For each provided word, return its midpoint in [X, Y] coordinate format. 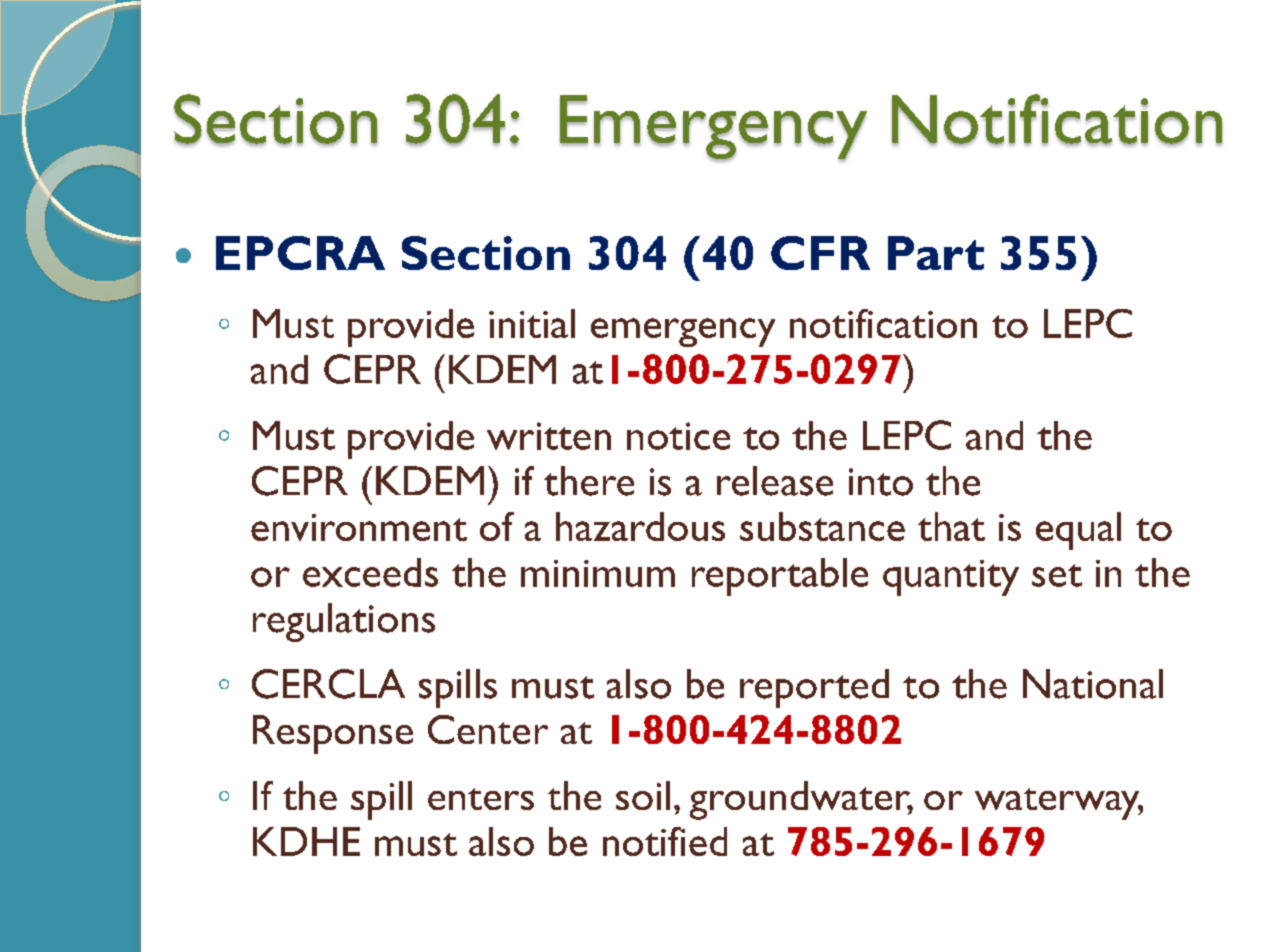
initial [532, 323]
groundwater [801, 800]
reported [814, 688]
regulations [344, 622]
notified [665, 841]
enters [481, 799]
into [881, 482]
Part [936, 253]
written [549, 436]
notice [678, 436]
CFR [820, 253]
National [1093, 684]
